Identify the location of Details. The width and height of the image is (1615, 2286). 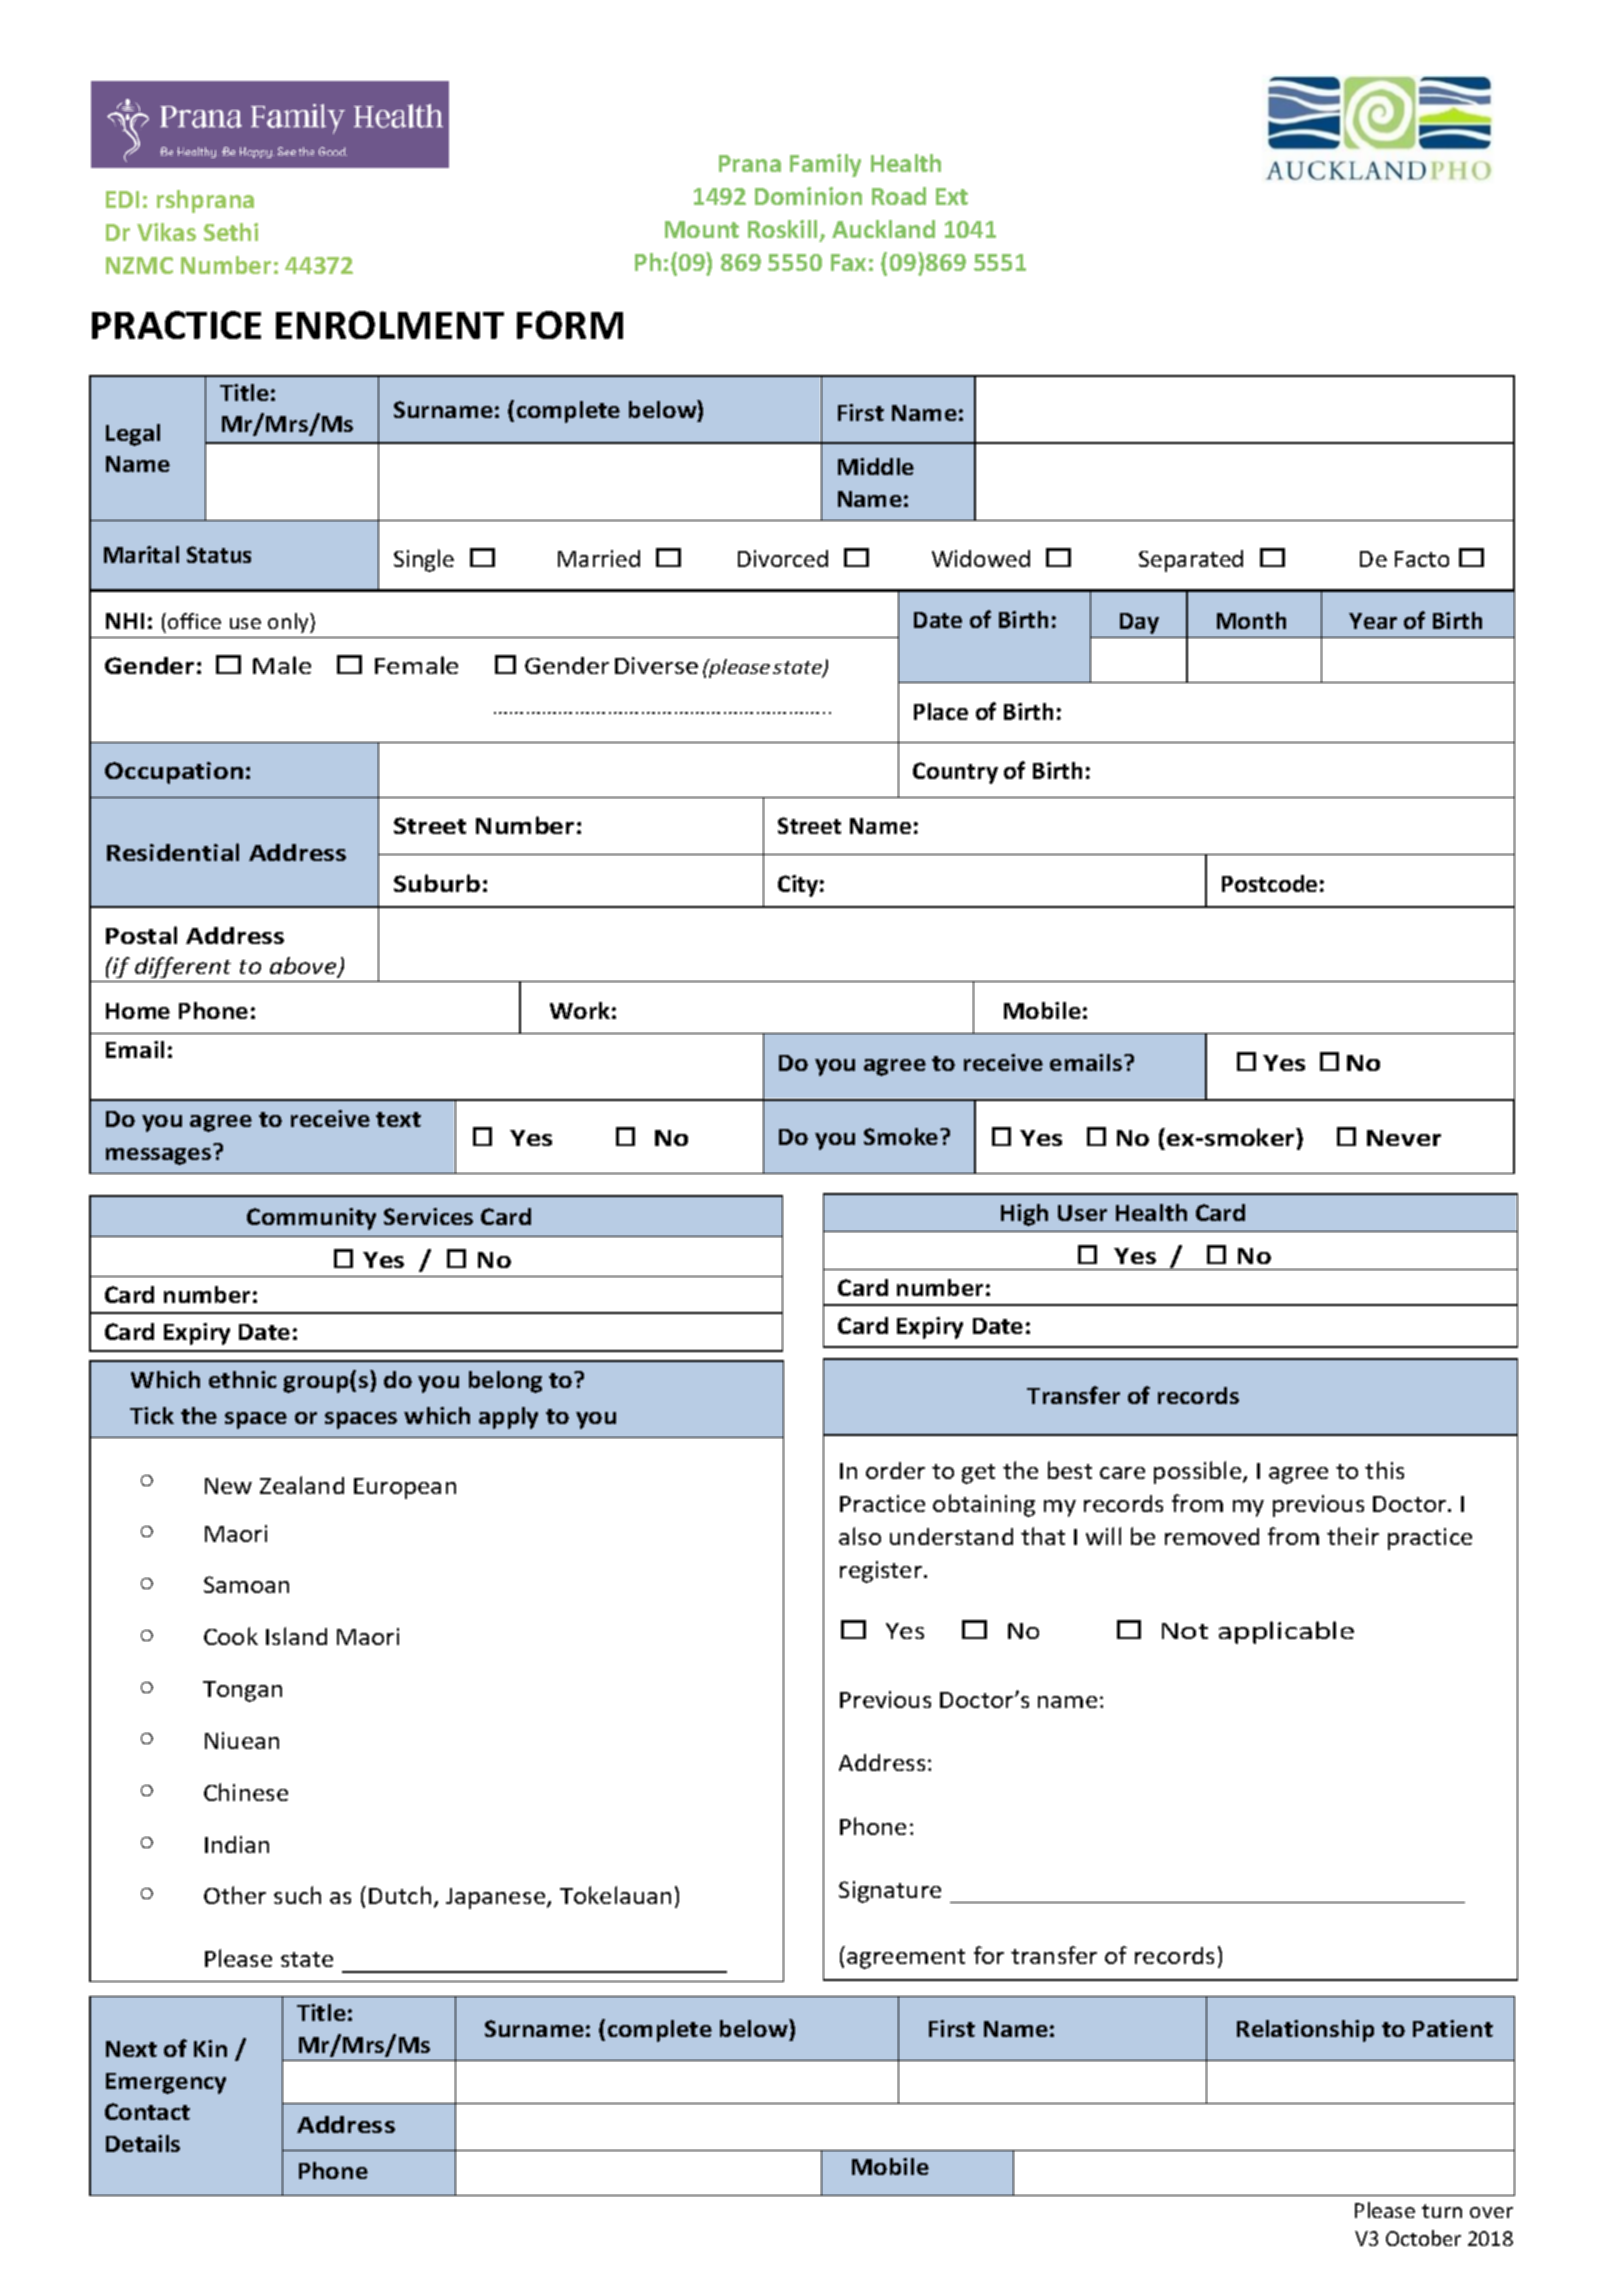
(143, 2143).
